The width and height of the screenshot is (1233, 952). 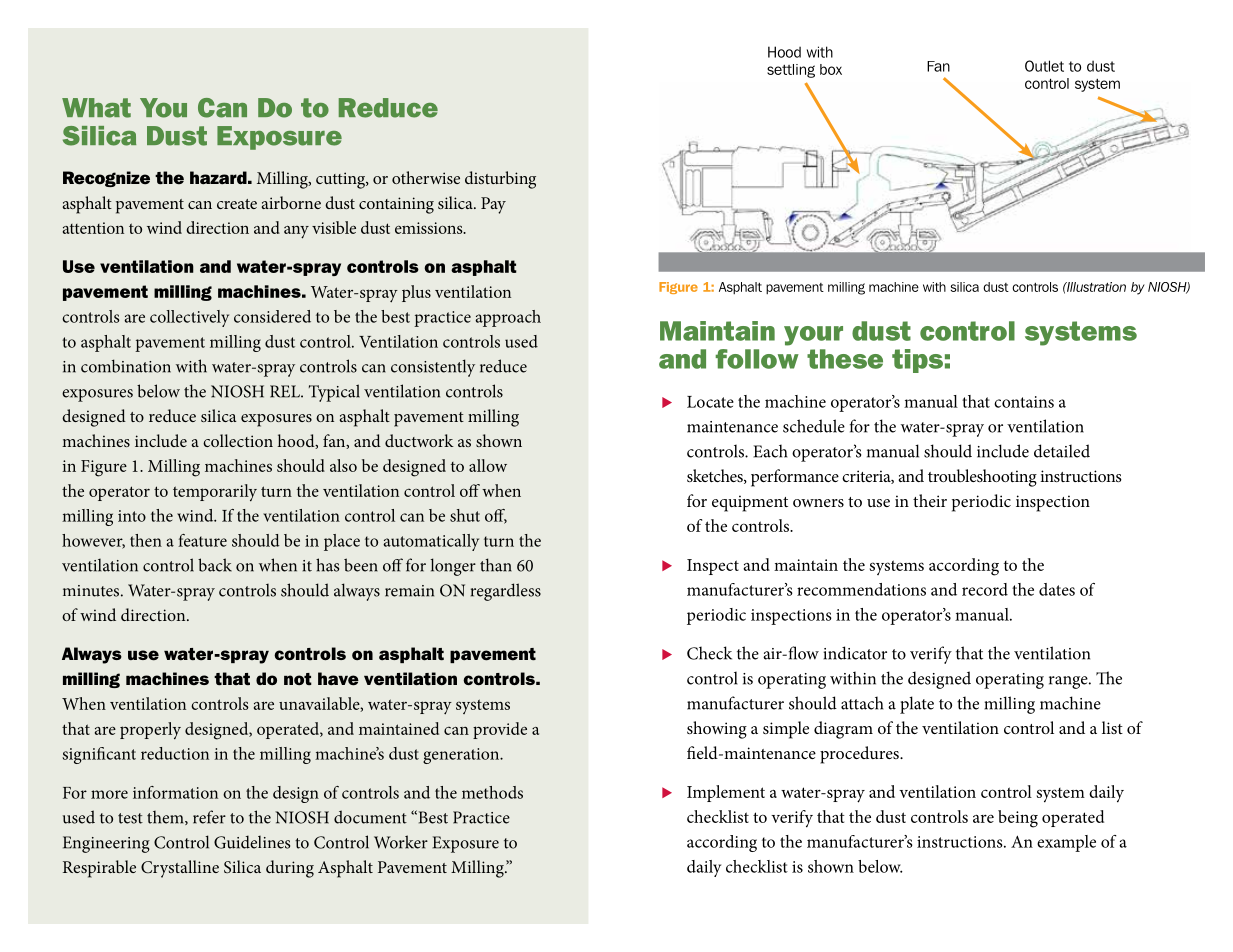 What do you see at coordinates (855, 653) in the screenshot?
I see `indicator` at bounding box center [855, 653].
